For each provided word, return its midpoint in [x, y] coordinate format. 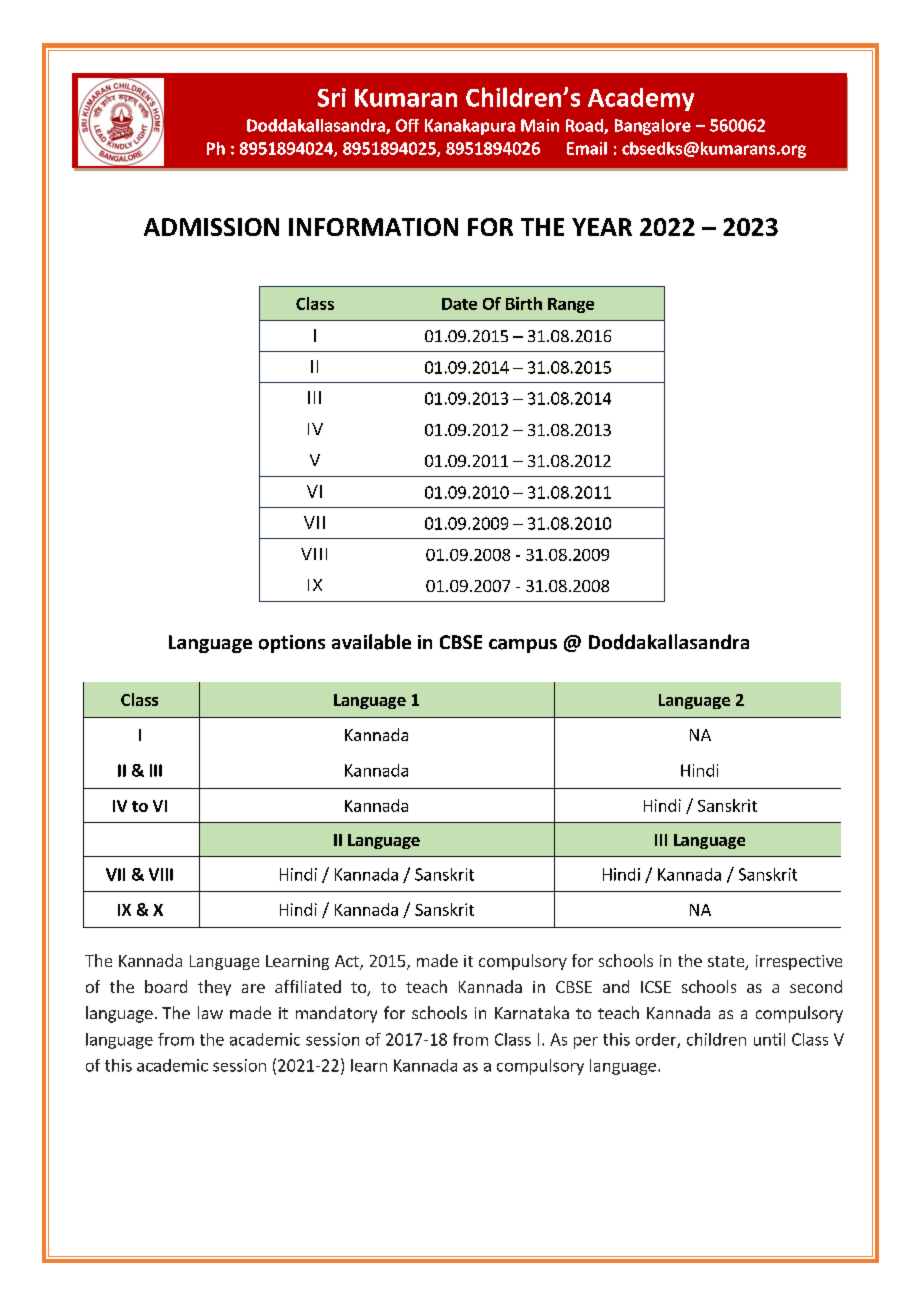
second [816, 986]
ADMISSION [211, 227]
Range [571, 305]
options [292, 644]
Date [459, 304]
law [210, 1012]
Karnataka [532, 1012]
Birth [524, 303]
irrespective [799, 962]
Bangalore [653, 127]
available [371, 642]
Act [348, 962]
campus [523, 646]
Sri [332, 97]
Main [540, 125]
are [253, 988]
